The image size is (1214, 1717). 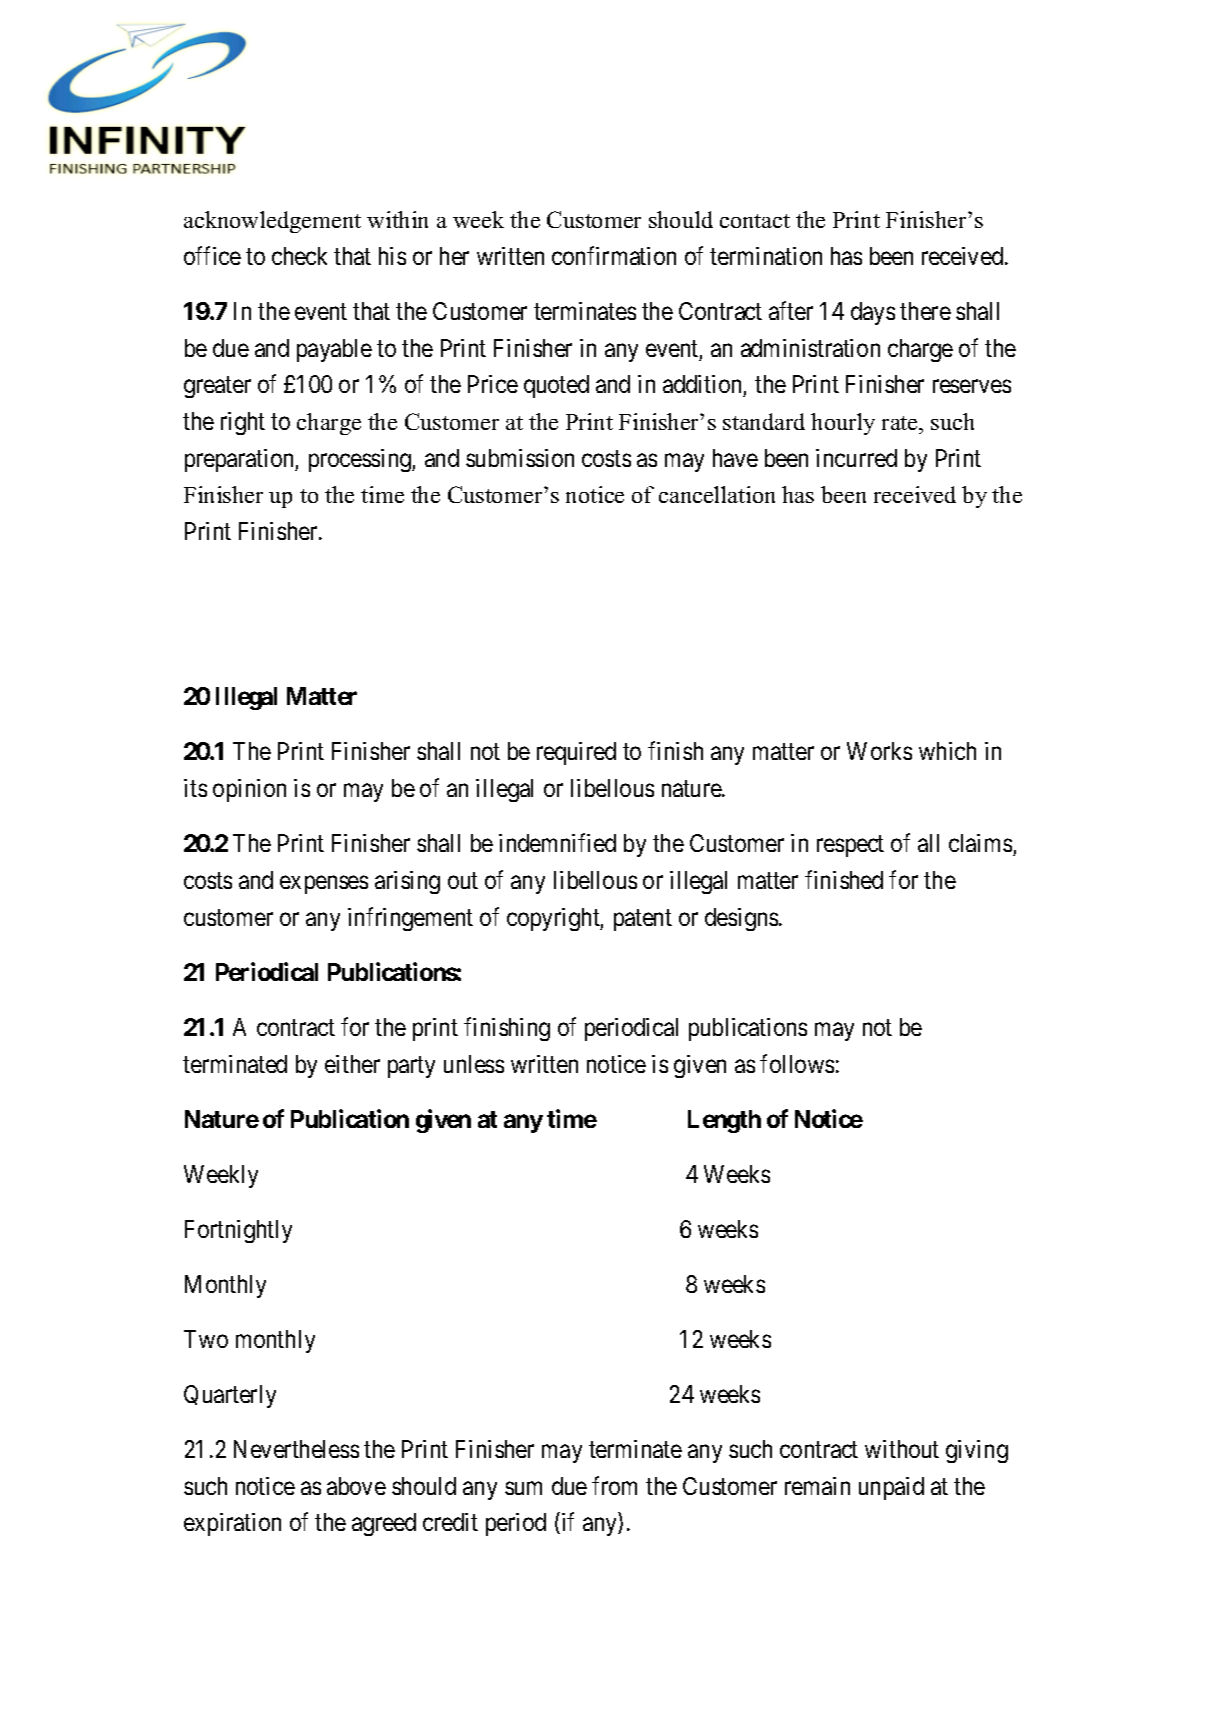 I want to click on expenses, so click(x=324, y=885).
